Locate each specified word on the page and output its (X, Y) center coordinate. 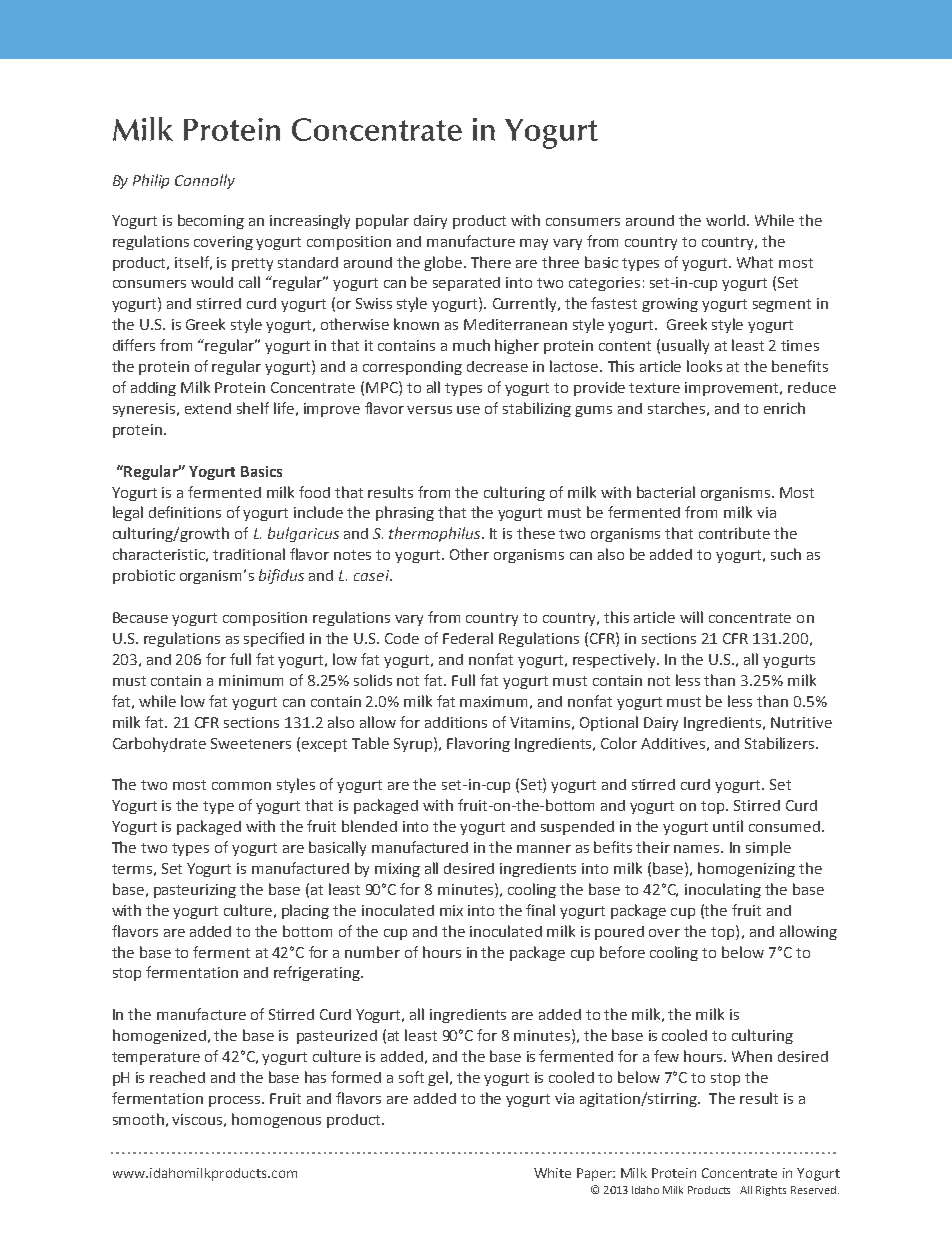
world (727, 220)
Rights (771, 1191)
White (552, 1173)
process (236, 1101)
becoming (211, 221)
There (491, 262)
